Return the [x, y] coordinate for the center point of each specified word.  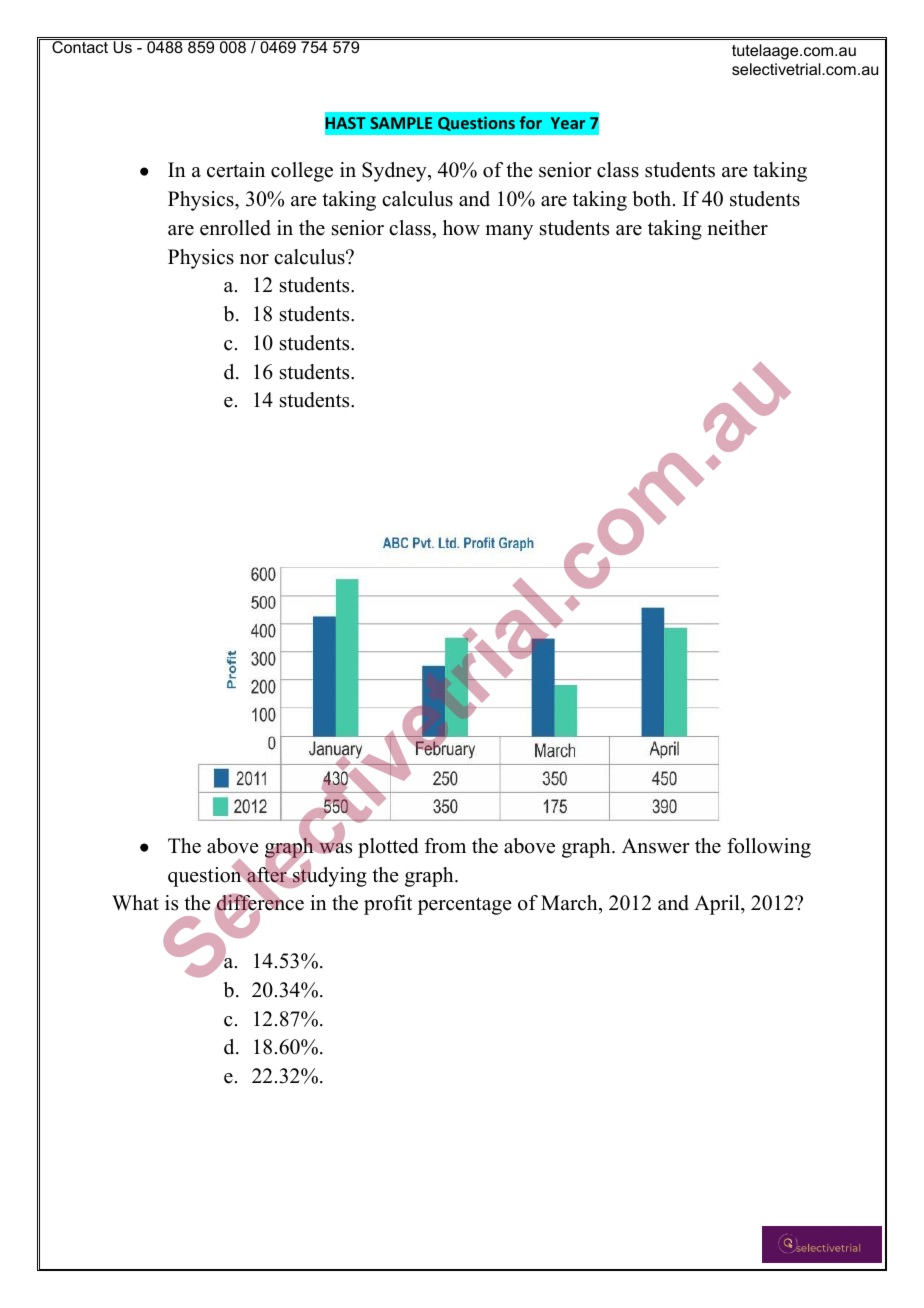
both [653, 199]
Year [568, 123]
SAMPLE [401, 123]
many [509, 232]
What [135, 902]
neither [737, 228]
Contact [80, 46]
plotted [388, 848]
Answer [656, 846]
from [445, 846]
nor [254, 259]
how [461, 228]
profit [388, 905]
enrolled [235, 228]
